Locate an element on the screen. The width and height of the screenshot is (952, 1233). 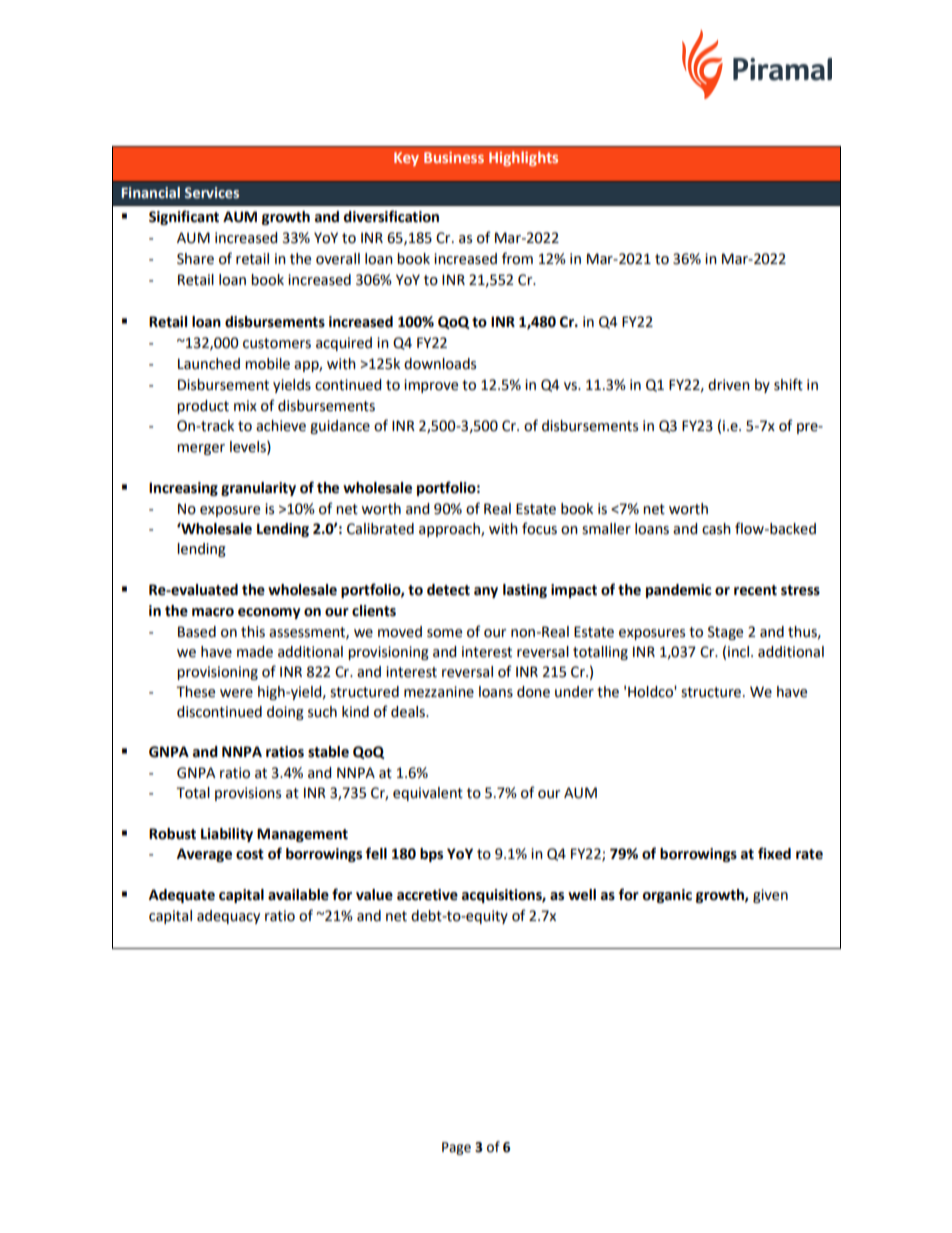
Services is located at coordinates (212, 193).
